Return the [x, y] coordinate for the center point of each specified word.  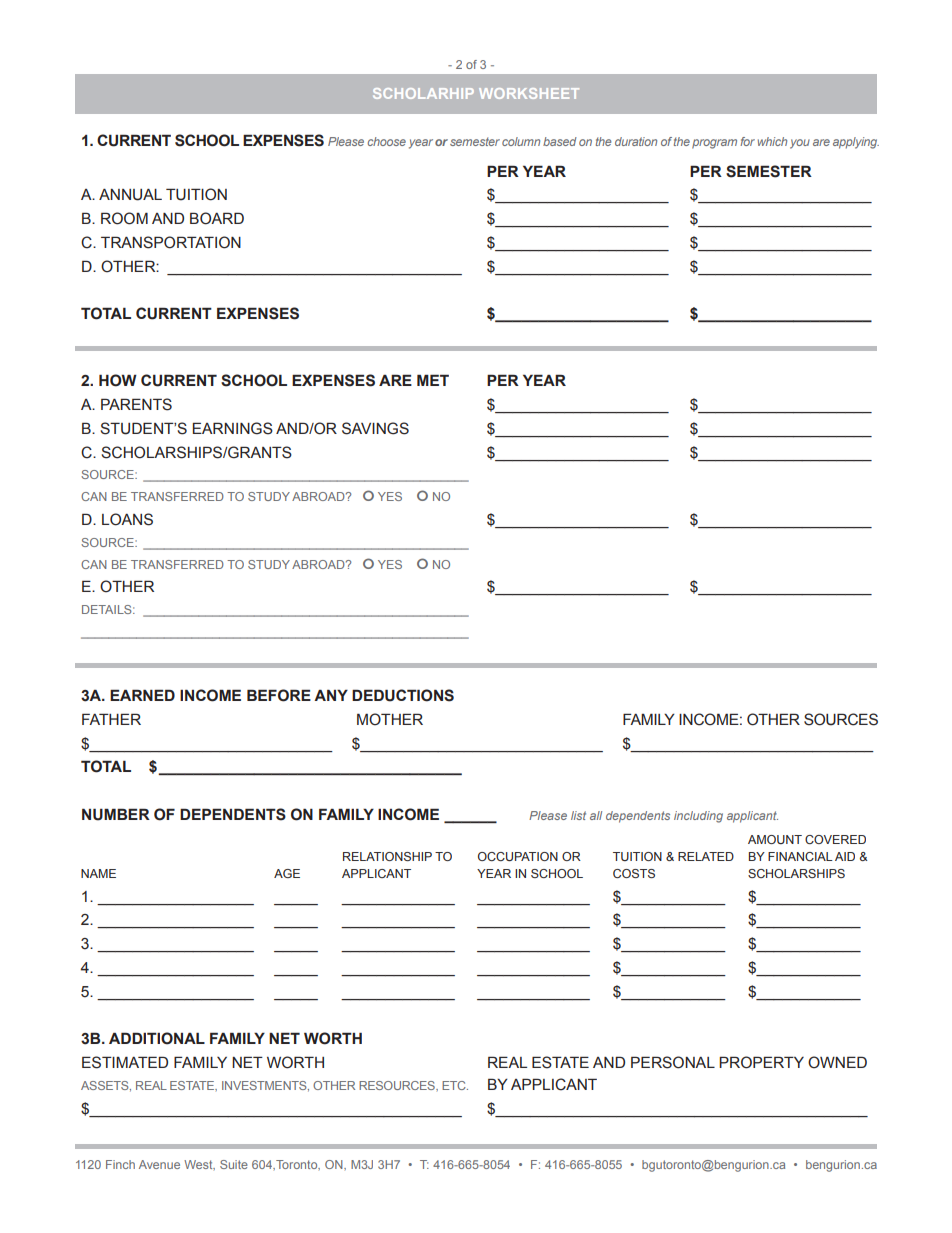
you [800, 144]
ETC [455, 1085]
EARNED [142, 695]
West [199, 1165]
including [698, 817]
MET [433, 380]
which [772, 141]
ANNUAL [130, 195]
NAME [98, 873]
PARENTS [136, 404]
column [521, 141]
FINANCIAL [800, 856]
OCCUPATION [518, 856]
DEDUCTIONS [403, 695]
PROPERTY [761, 1062]
